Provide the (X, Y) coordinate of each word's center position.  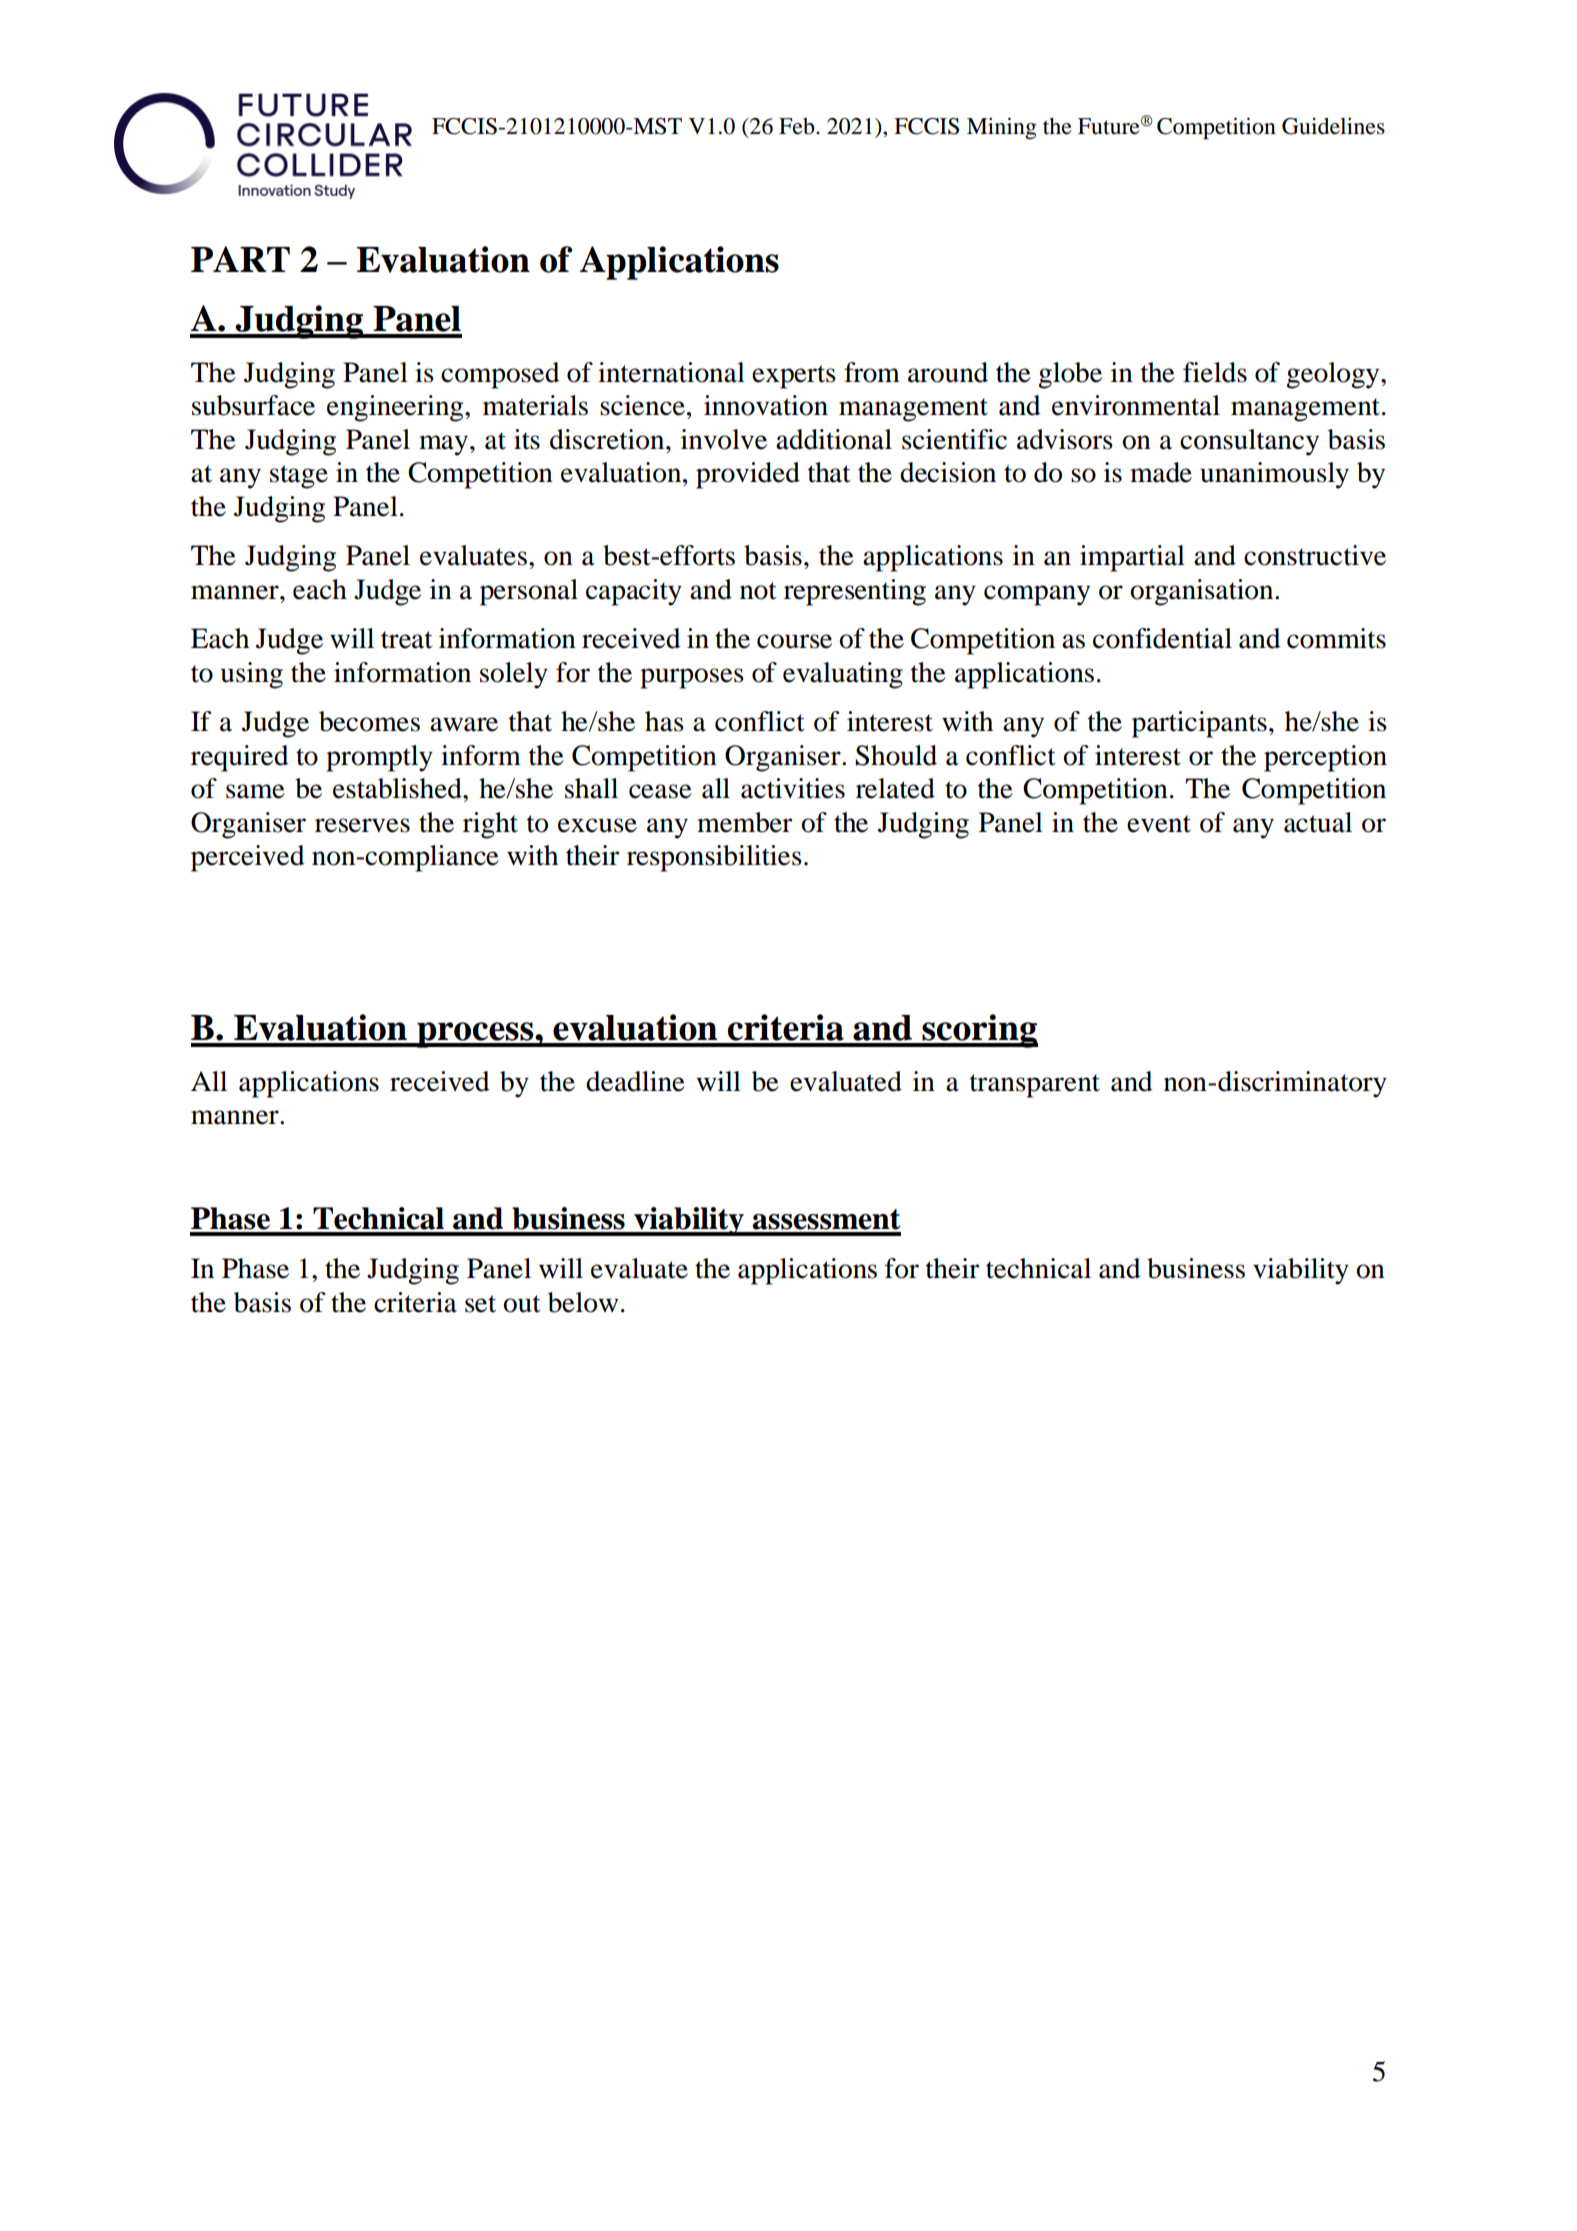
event (1159, 824)
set (480, 1304)
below (583, 1302)
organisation (1203, 592)
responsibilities (714, 858)
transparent (1035, 1086)
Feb (798, 126)
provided (748, 475)
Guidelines (1333, 126)
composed (500, 375)
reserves (362, 825)
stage (299, 477)
